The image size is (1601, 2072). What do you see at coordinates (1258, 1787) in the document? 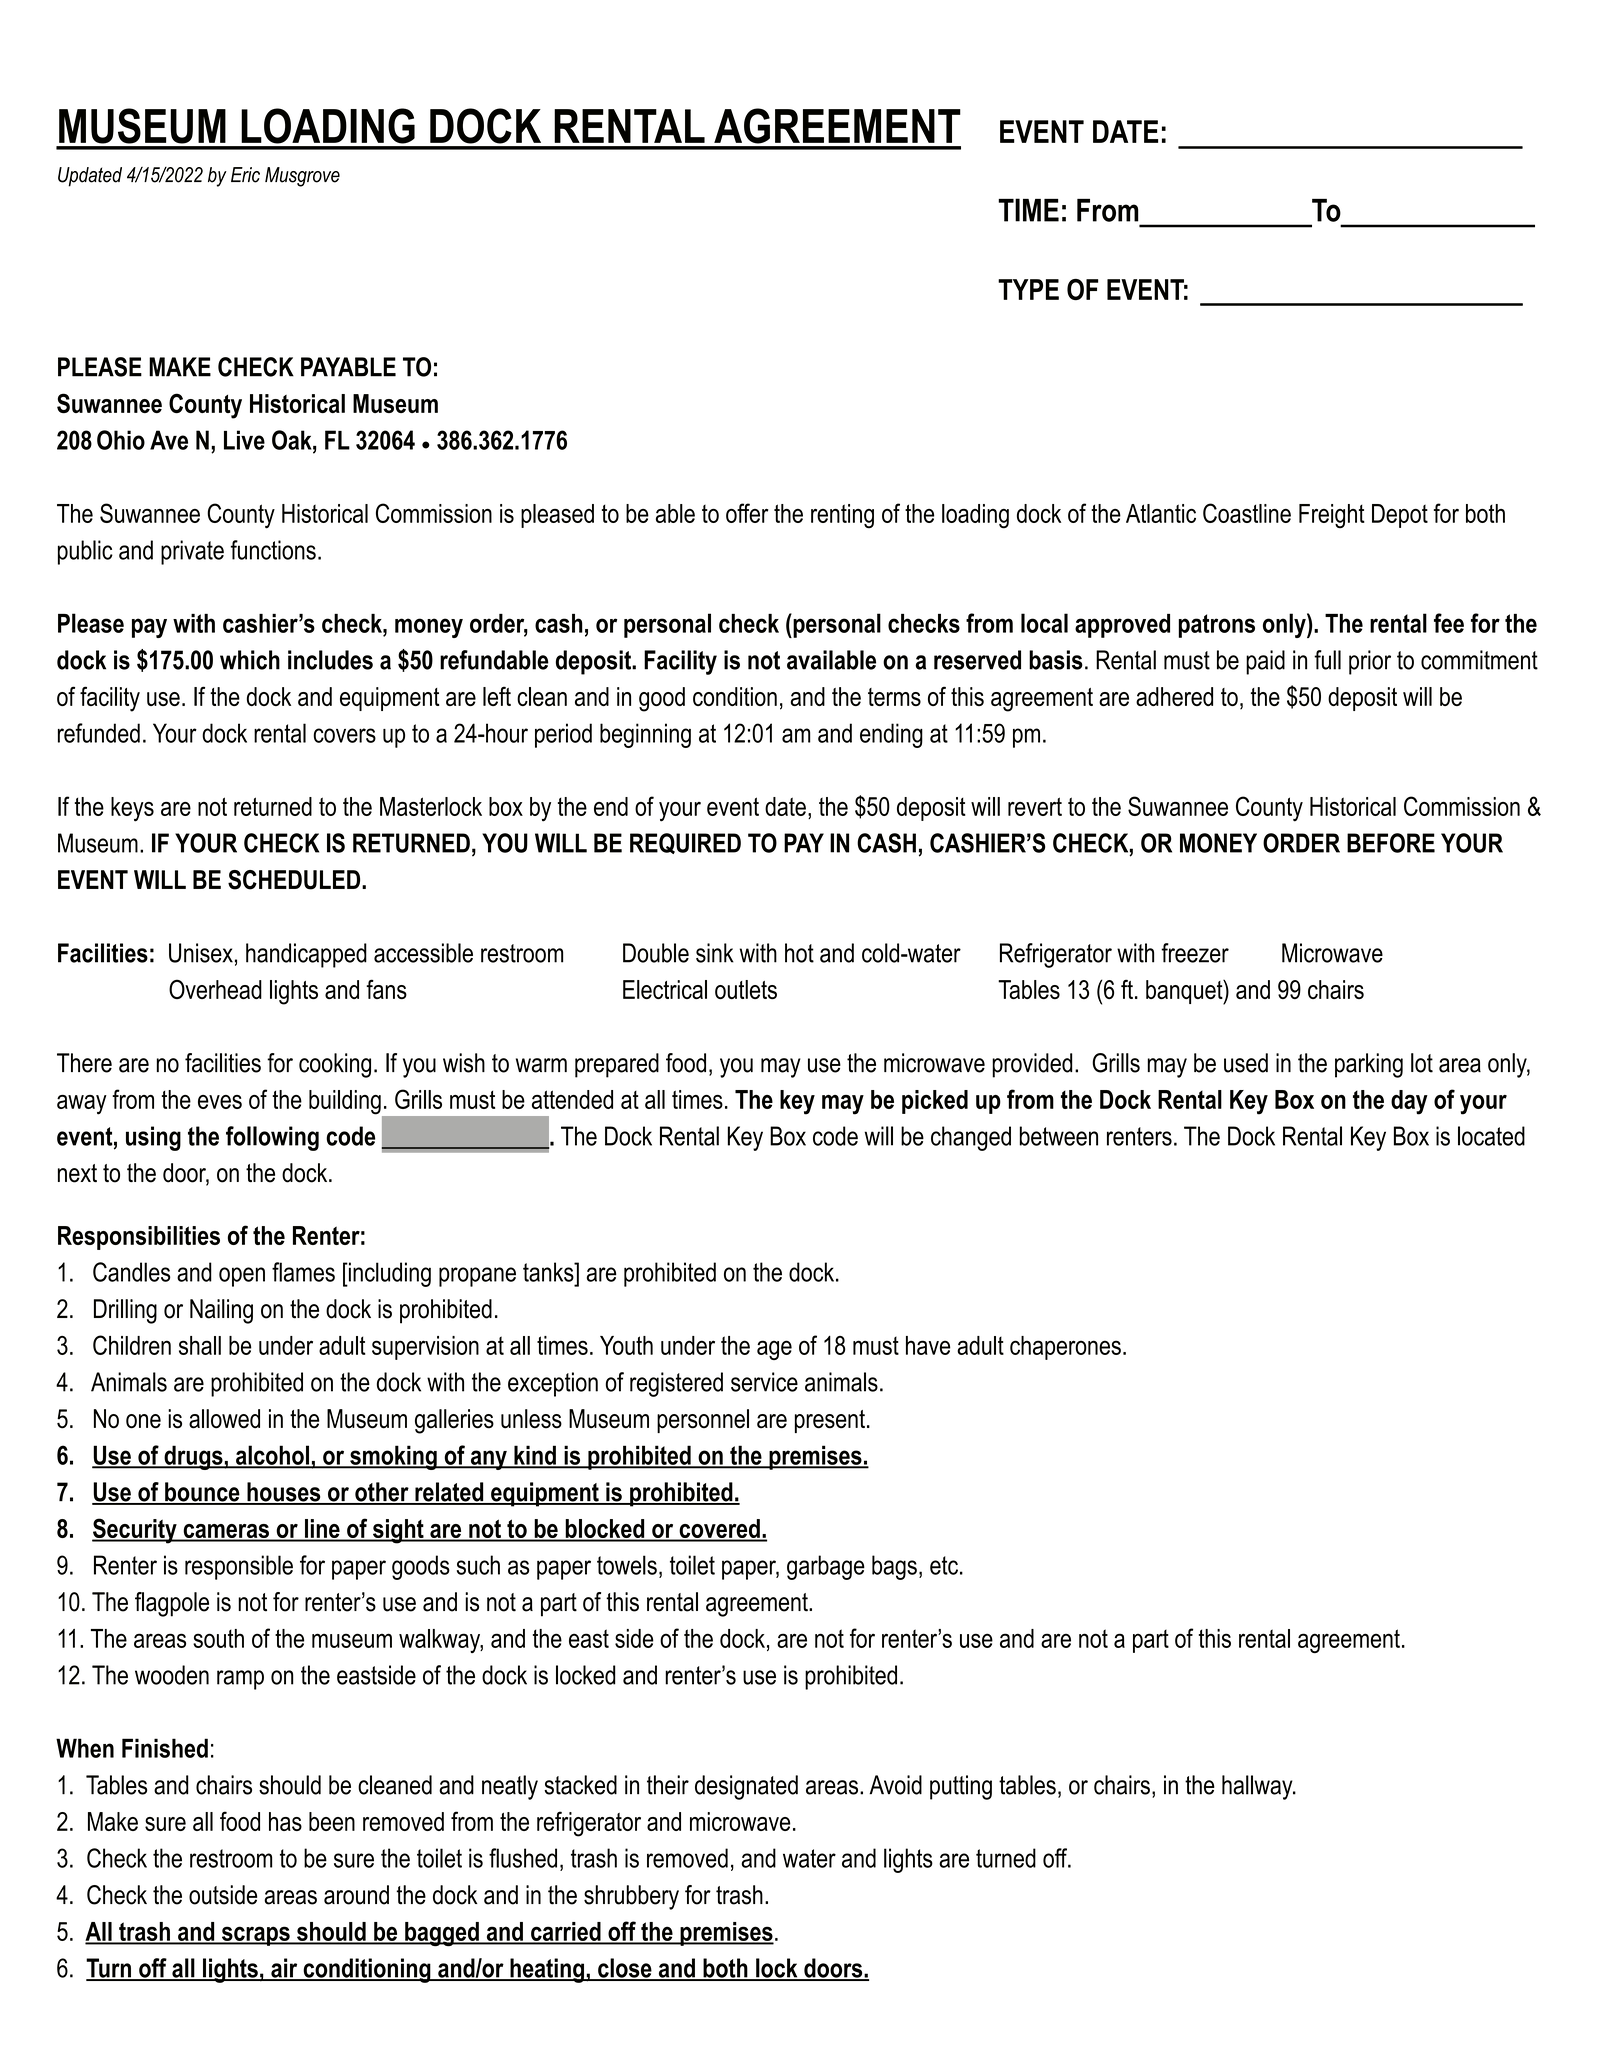
I see `hallway` at bounding box center [1258, 1787].
